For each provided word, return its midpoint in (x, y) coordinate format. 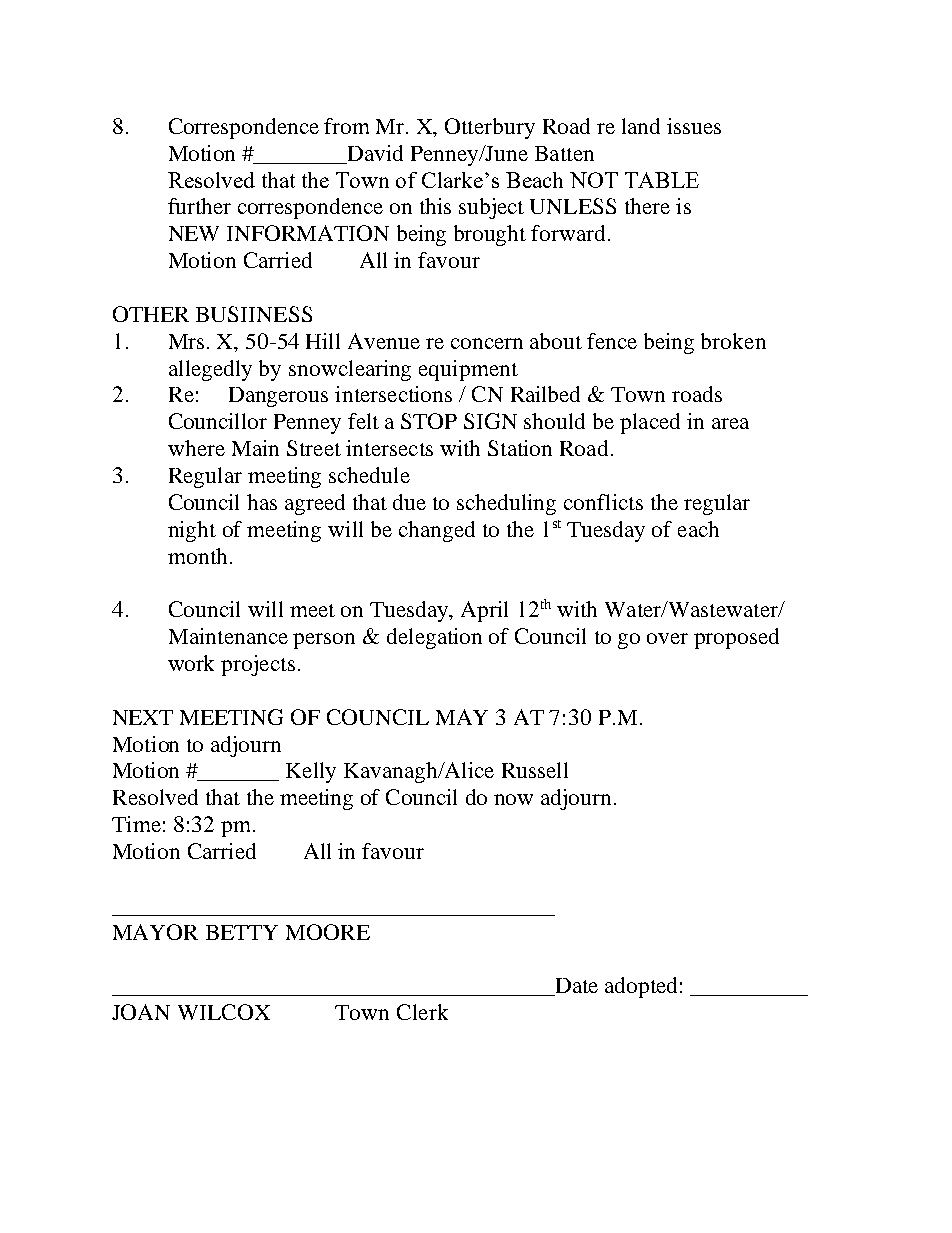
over (667, 638)
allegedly (210, 370)
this (435, 206)
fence (612, 341)
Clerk (422, 1012)
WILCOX (224, 1012)
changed (437, 531)
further (199, 206)
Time (136, 824)
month (197, 556)
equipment (468, 370)
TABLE (662, 180)
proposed (736, 638)
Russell (535, 770)
